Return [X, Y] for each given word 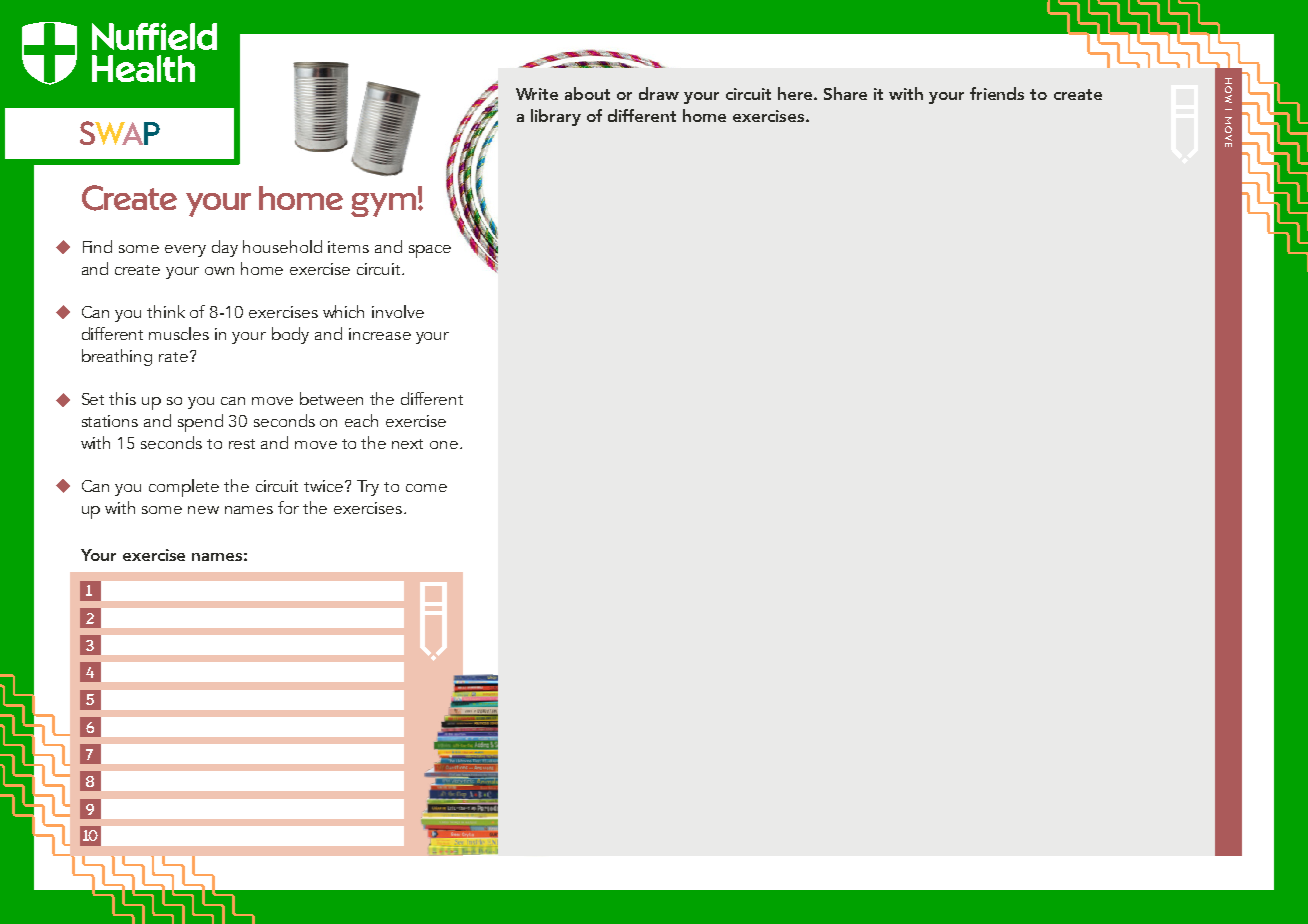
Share [845, 93]
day [225, 248]
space [430, 251]
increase [380, 334]
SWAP [120, 133]
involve [398, 311]
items [348, 247]
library [556, 117]
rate [173, 357]
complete [184, 488]
